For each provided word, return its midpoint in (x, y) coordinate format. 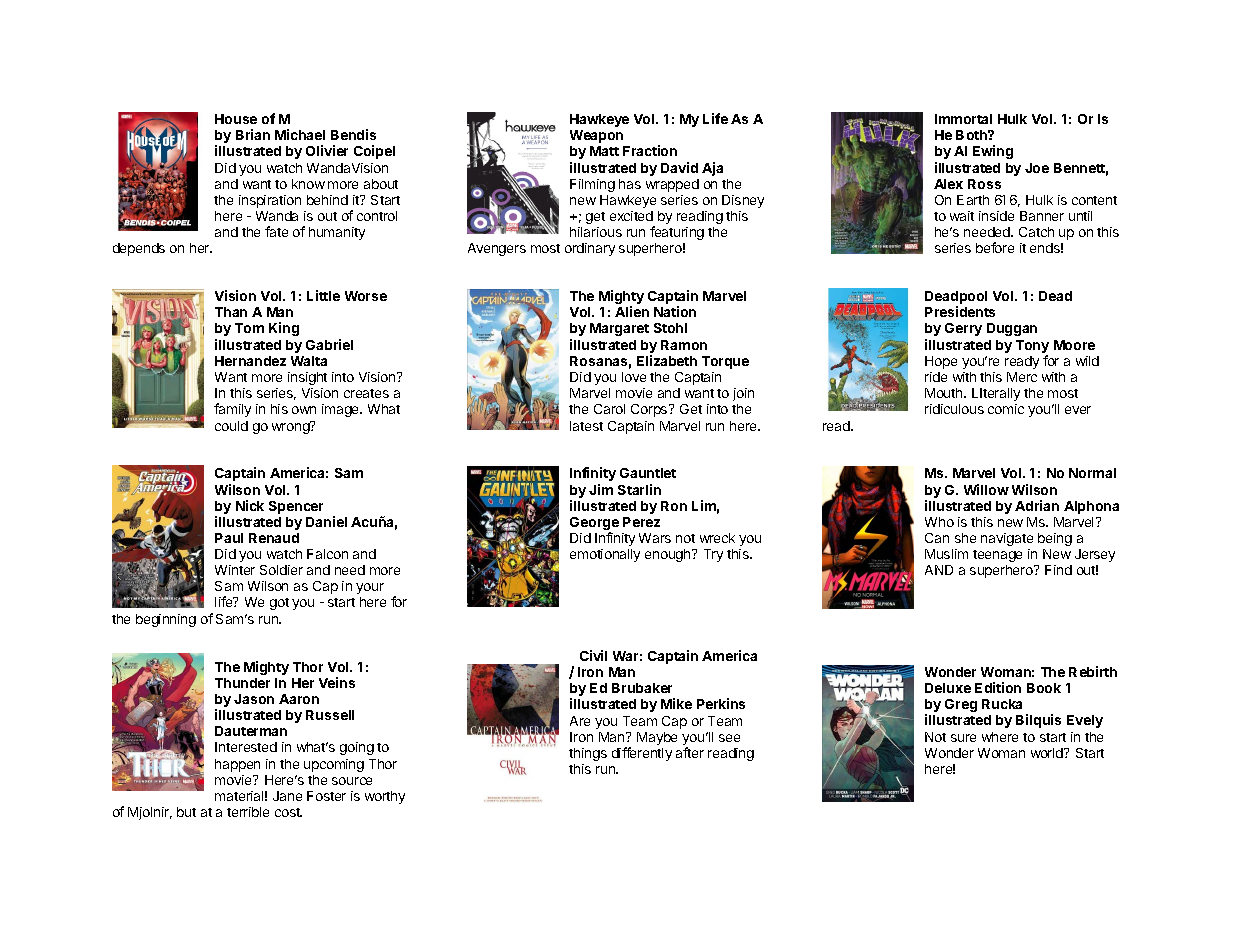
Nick (250, 505)
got (279, 604)
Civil (593, 655)
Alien (632, 311)
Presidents (960, 311)
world (1048, 753)
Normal (1092, 473)
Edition (998, 687)
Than (231, 312)
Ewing (993, 152)
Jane (287, 796)
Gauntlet (648, 473)
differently (642, 754)
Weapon (596, 136)
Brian (253, 134)
